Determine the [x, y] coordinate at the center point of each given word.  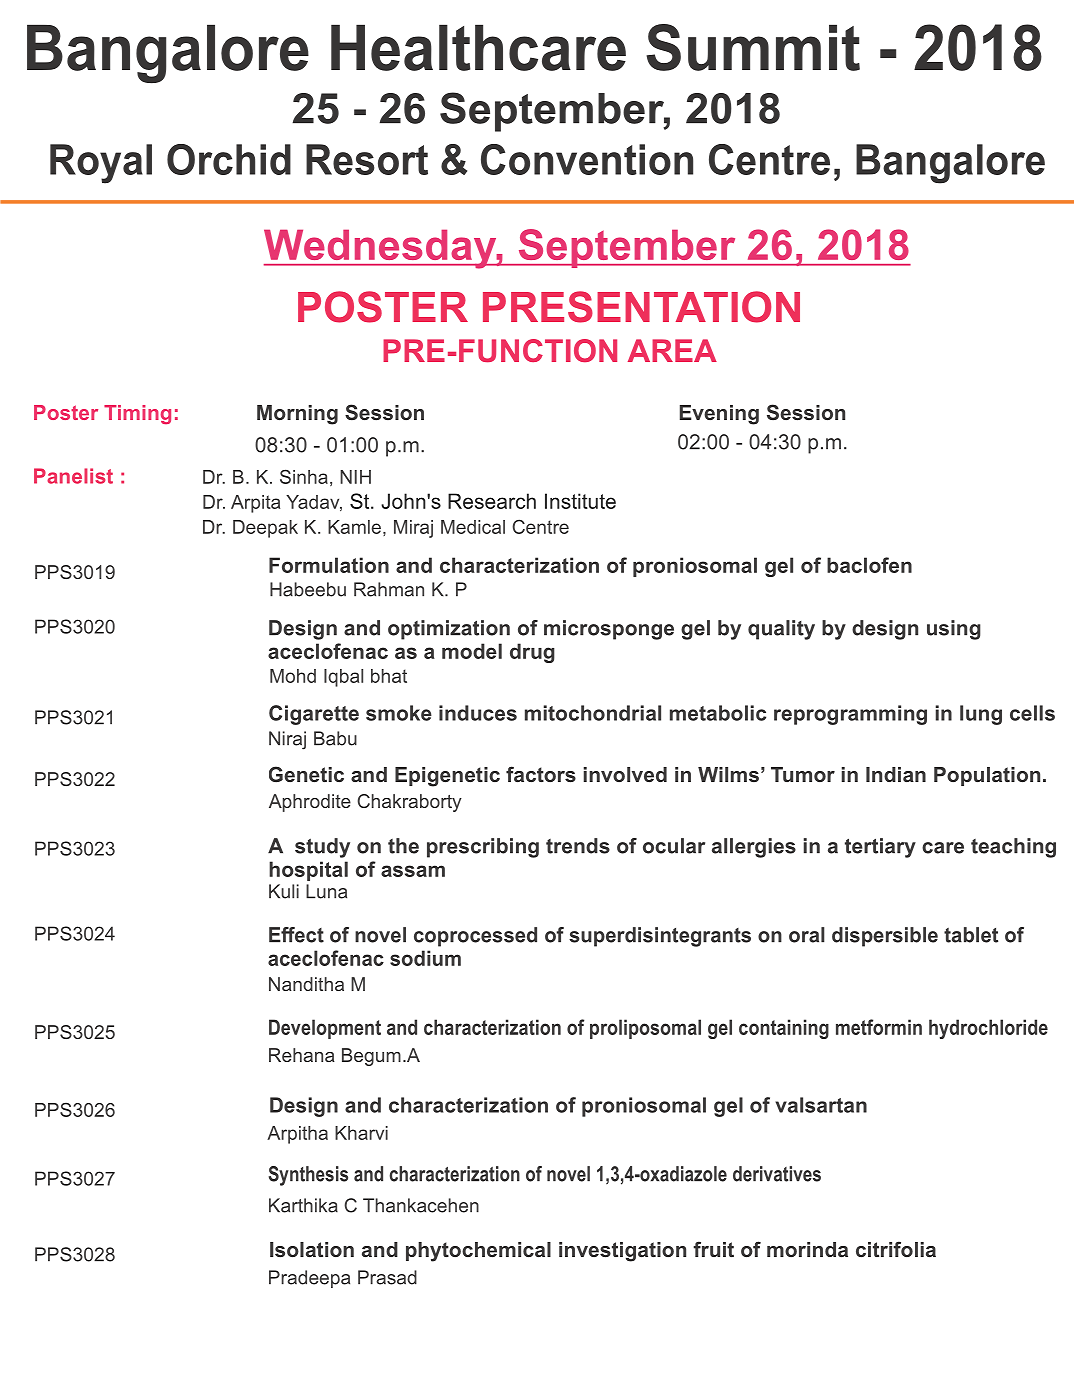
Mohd [293, 676]
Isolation [312, 1250]
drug [532, 653]
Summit [753, 47]
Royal [101, 164]
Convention [587, 159]
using [954, 630]
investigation [622, 1252]
